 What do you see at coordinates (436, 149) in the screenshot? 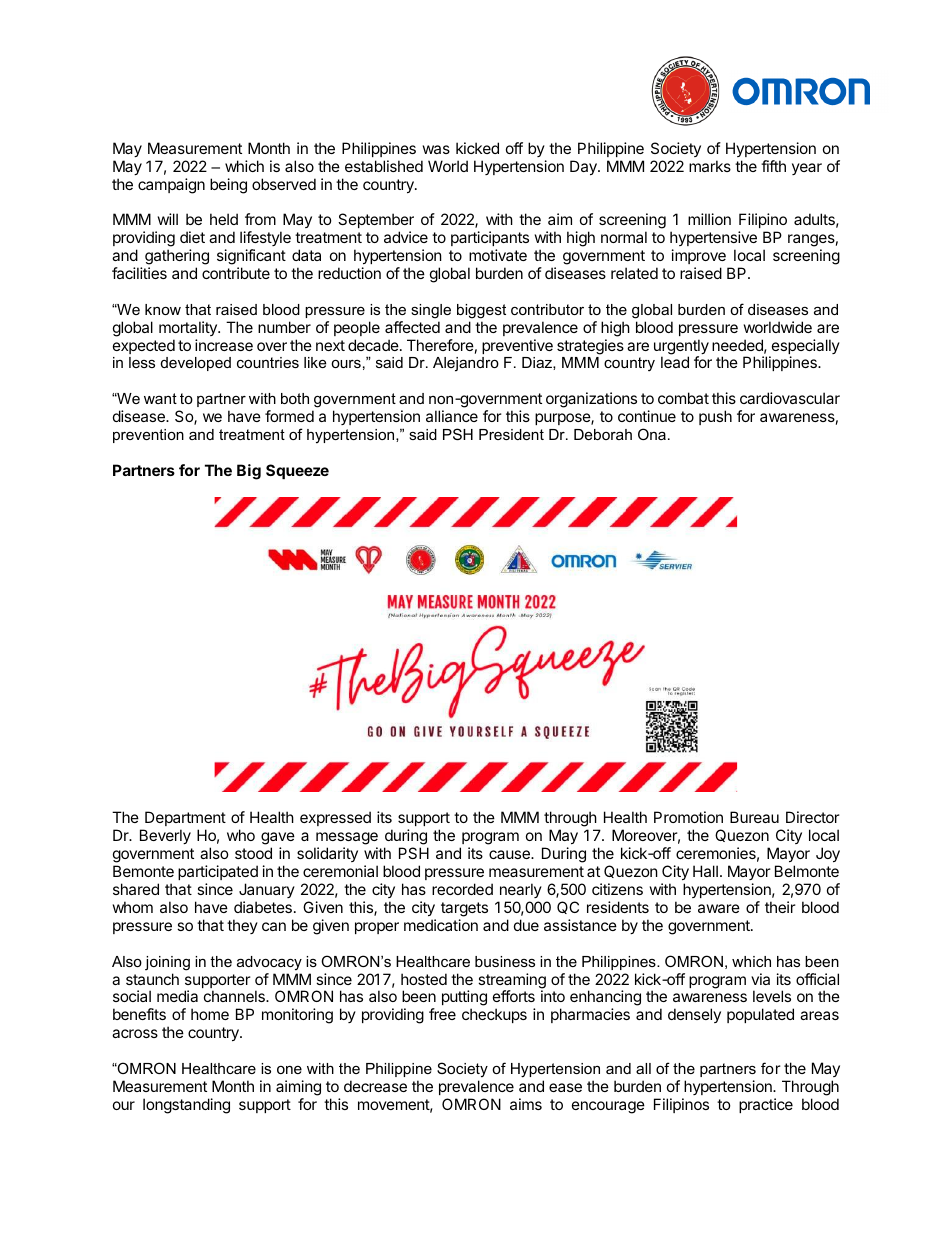
I see `was` at bounding box center [436, 149].
